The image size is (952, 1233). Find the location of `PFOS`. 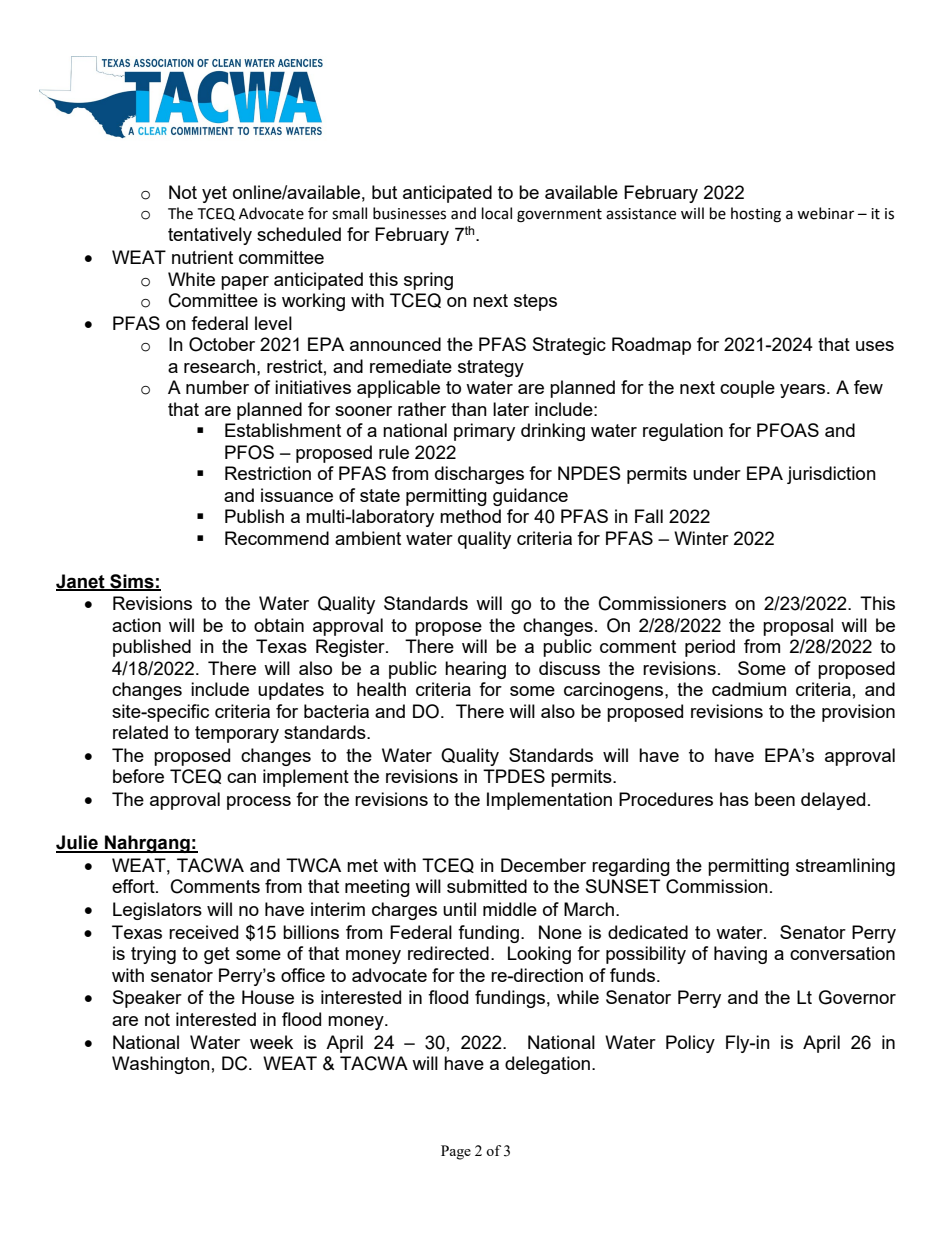

PFOS is located at coordinates (249, 452).
